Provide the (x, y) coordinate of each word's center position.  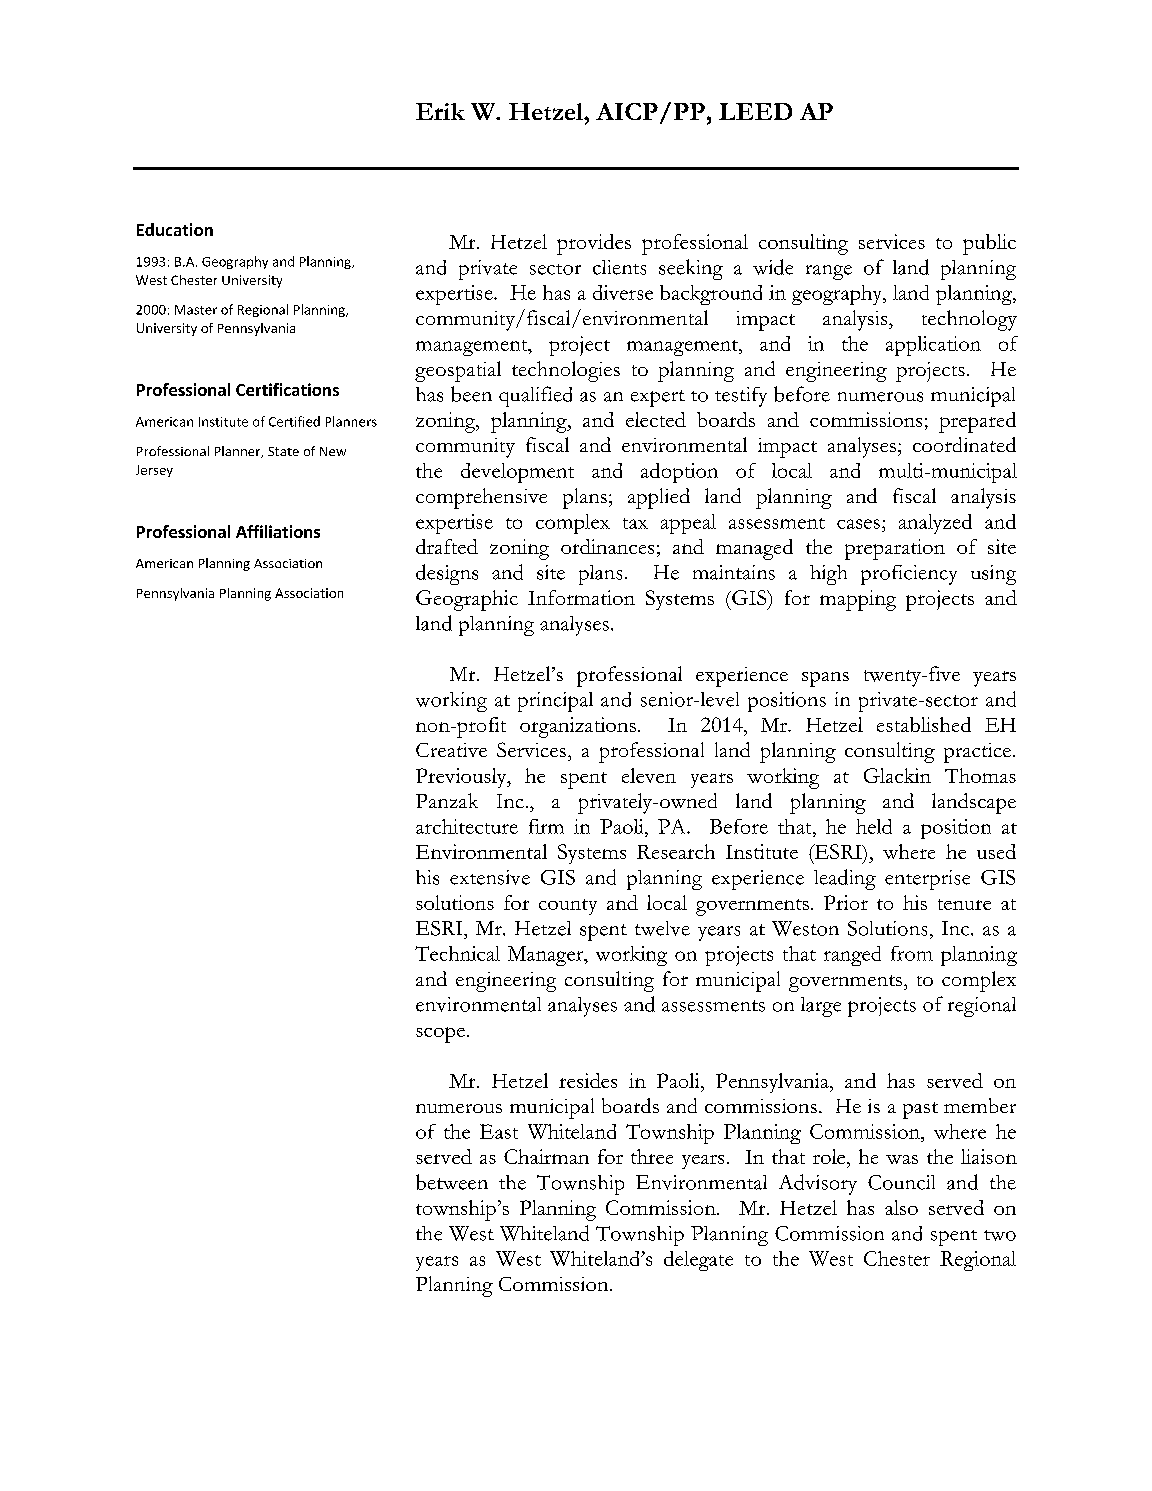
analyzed (935, 524)
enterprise (927, 880)
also (901, 1207)
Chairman (546, 1156)
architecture (467, 826)
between (452, 1182)
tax (635, 523)
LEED (755, 111)
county (568, 907)
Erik (440, 111)
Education (175, 229)
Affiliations (278, 531)
